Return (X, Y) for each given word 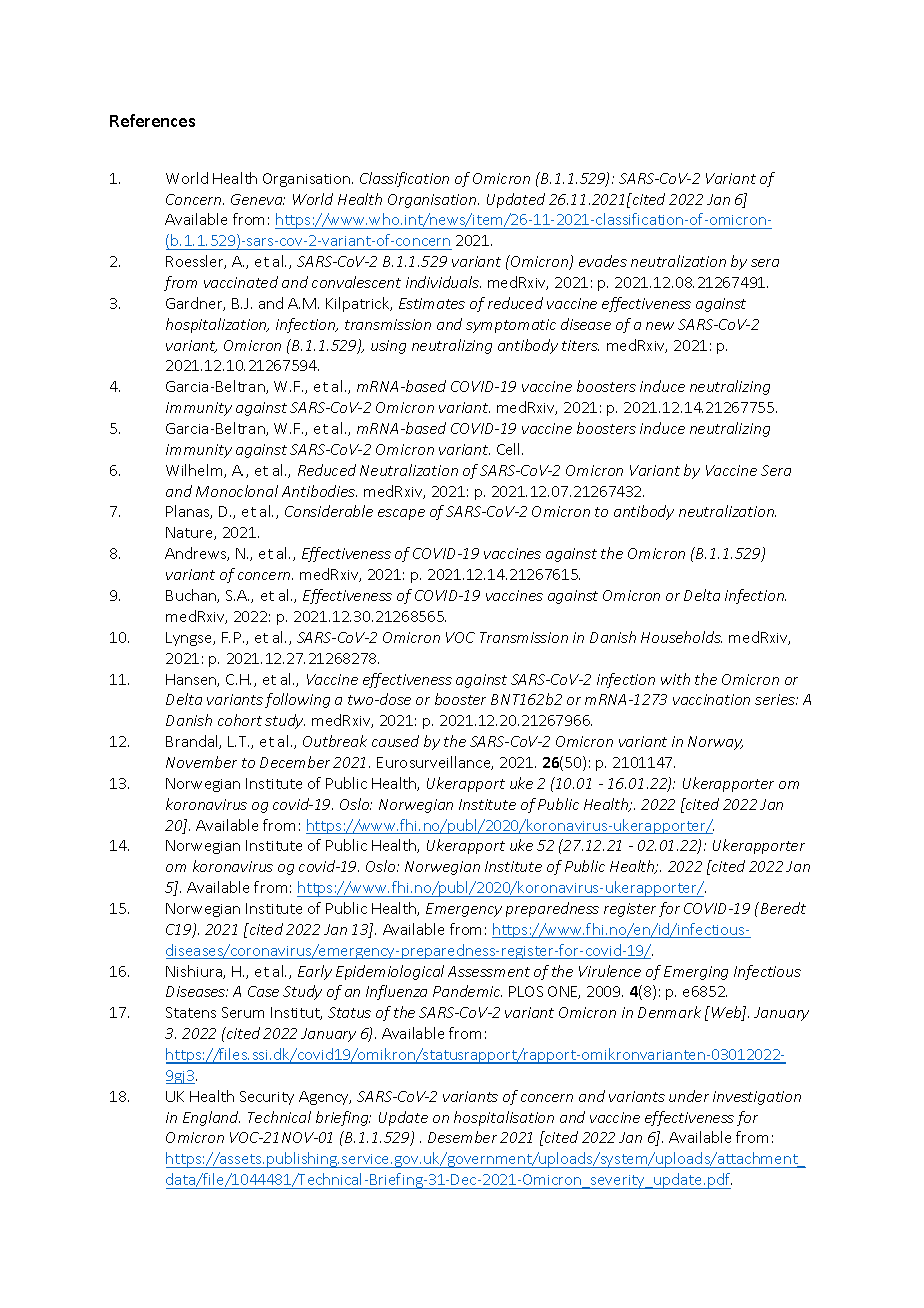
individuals (443, 282)
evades (603, 261)
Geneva (258, 199)
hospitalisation (504, 1118)
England (211, 1118)
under (689, 1096)
